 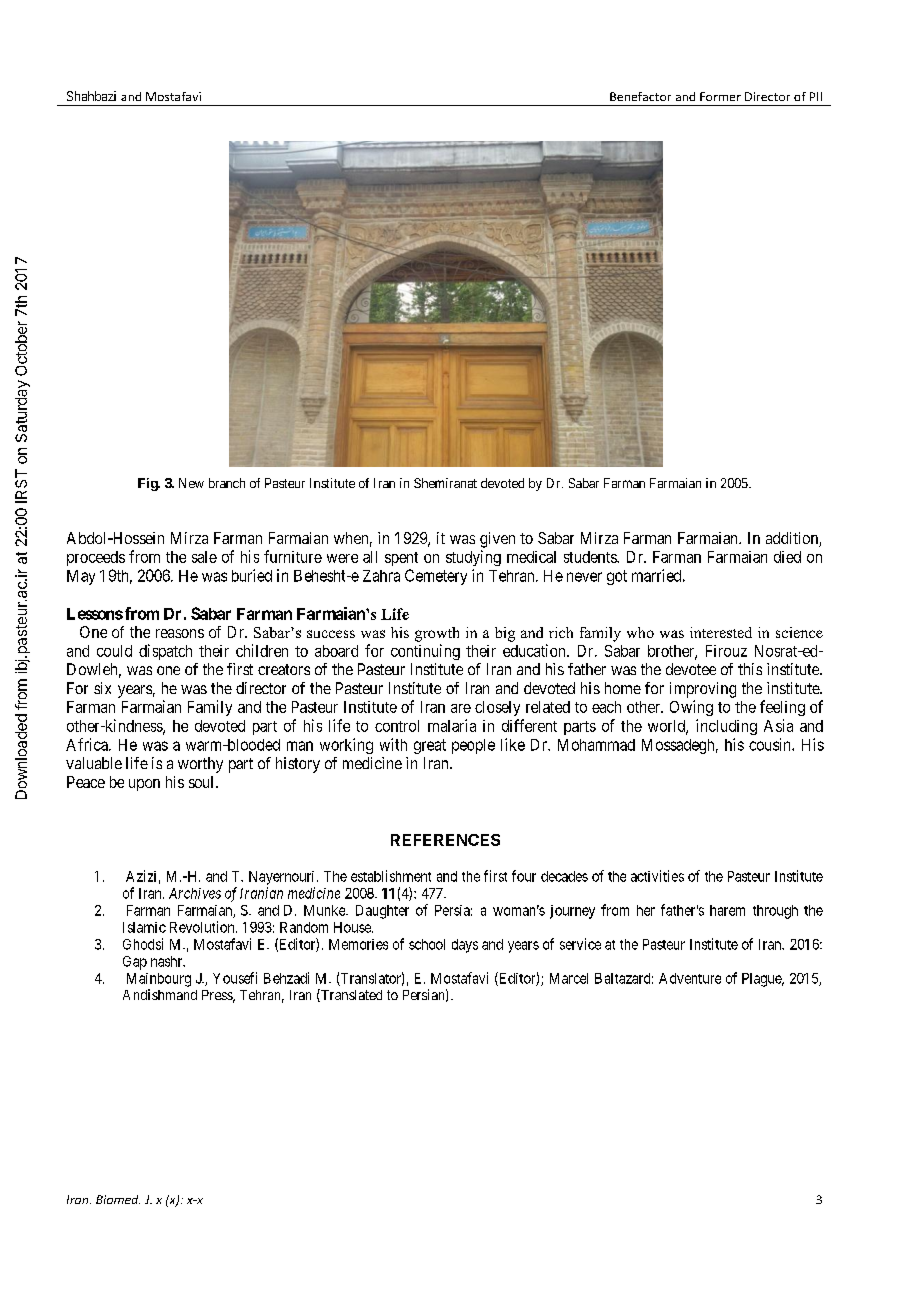 I want to click on died, so click(x=787, y=557).
